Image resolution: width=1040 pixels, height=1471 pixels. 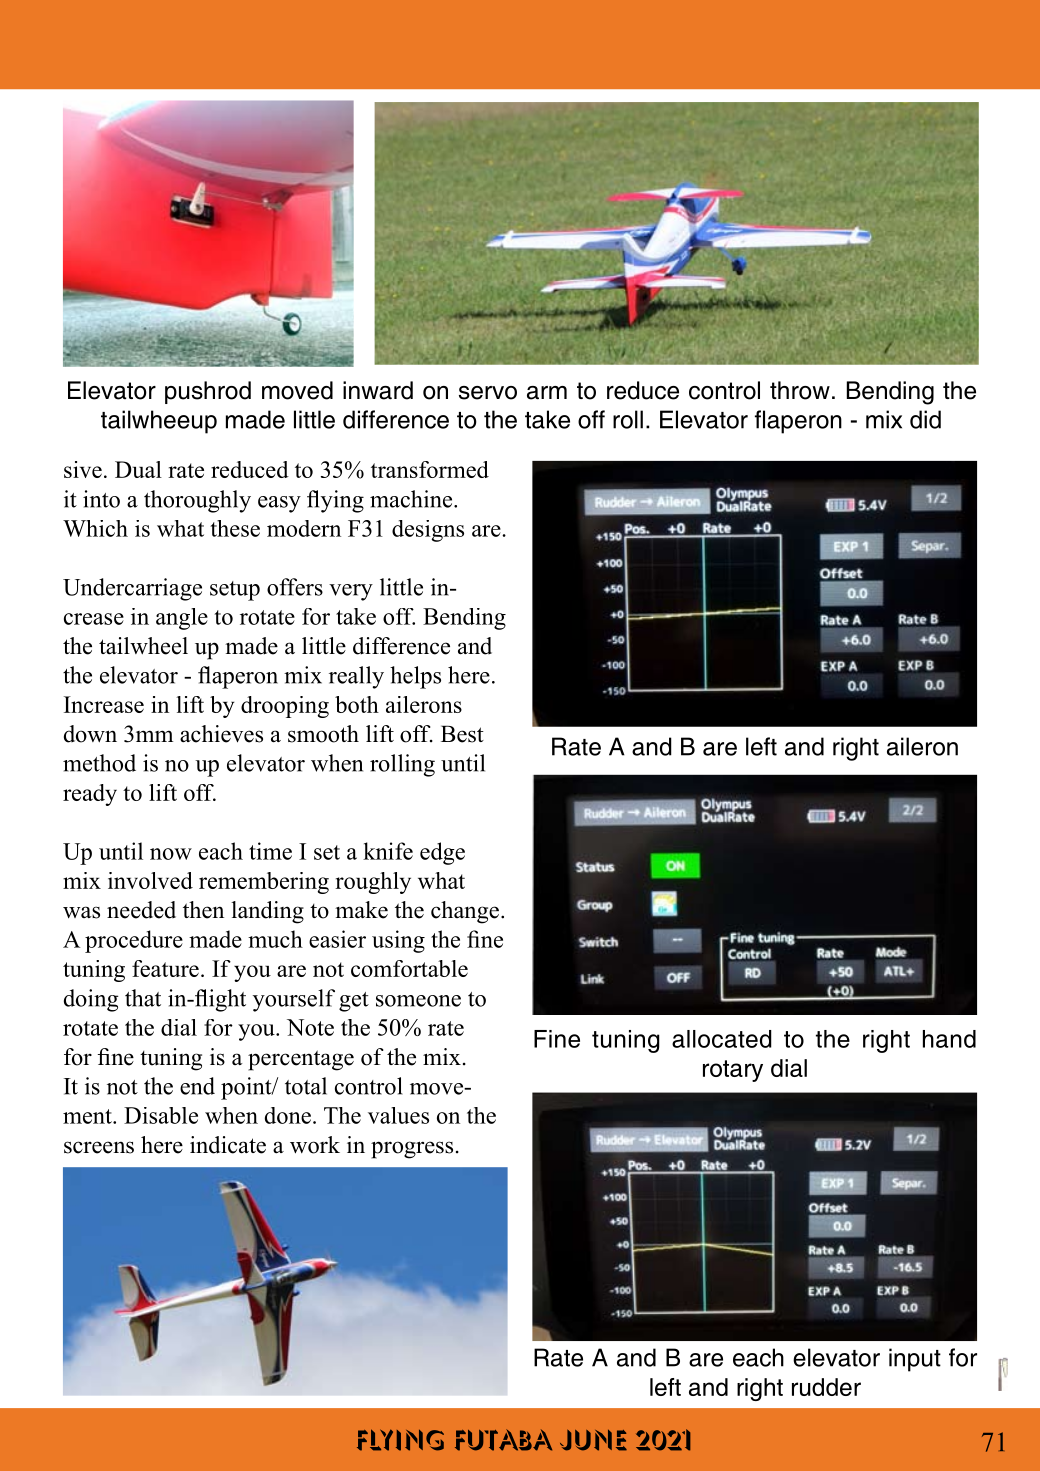 What do you see at coordinates (800, 390) in the screenshot?
I see `throw` at bounding box center [800, 390].
